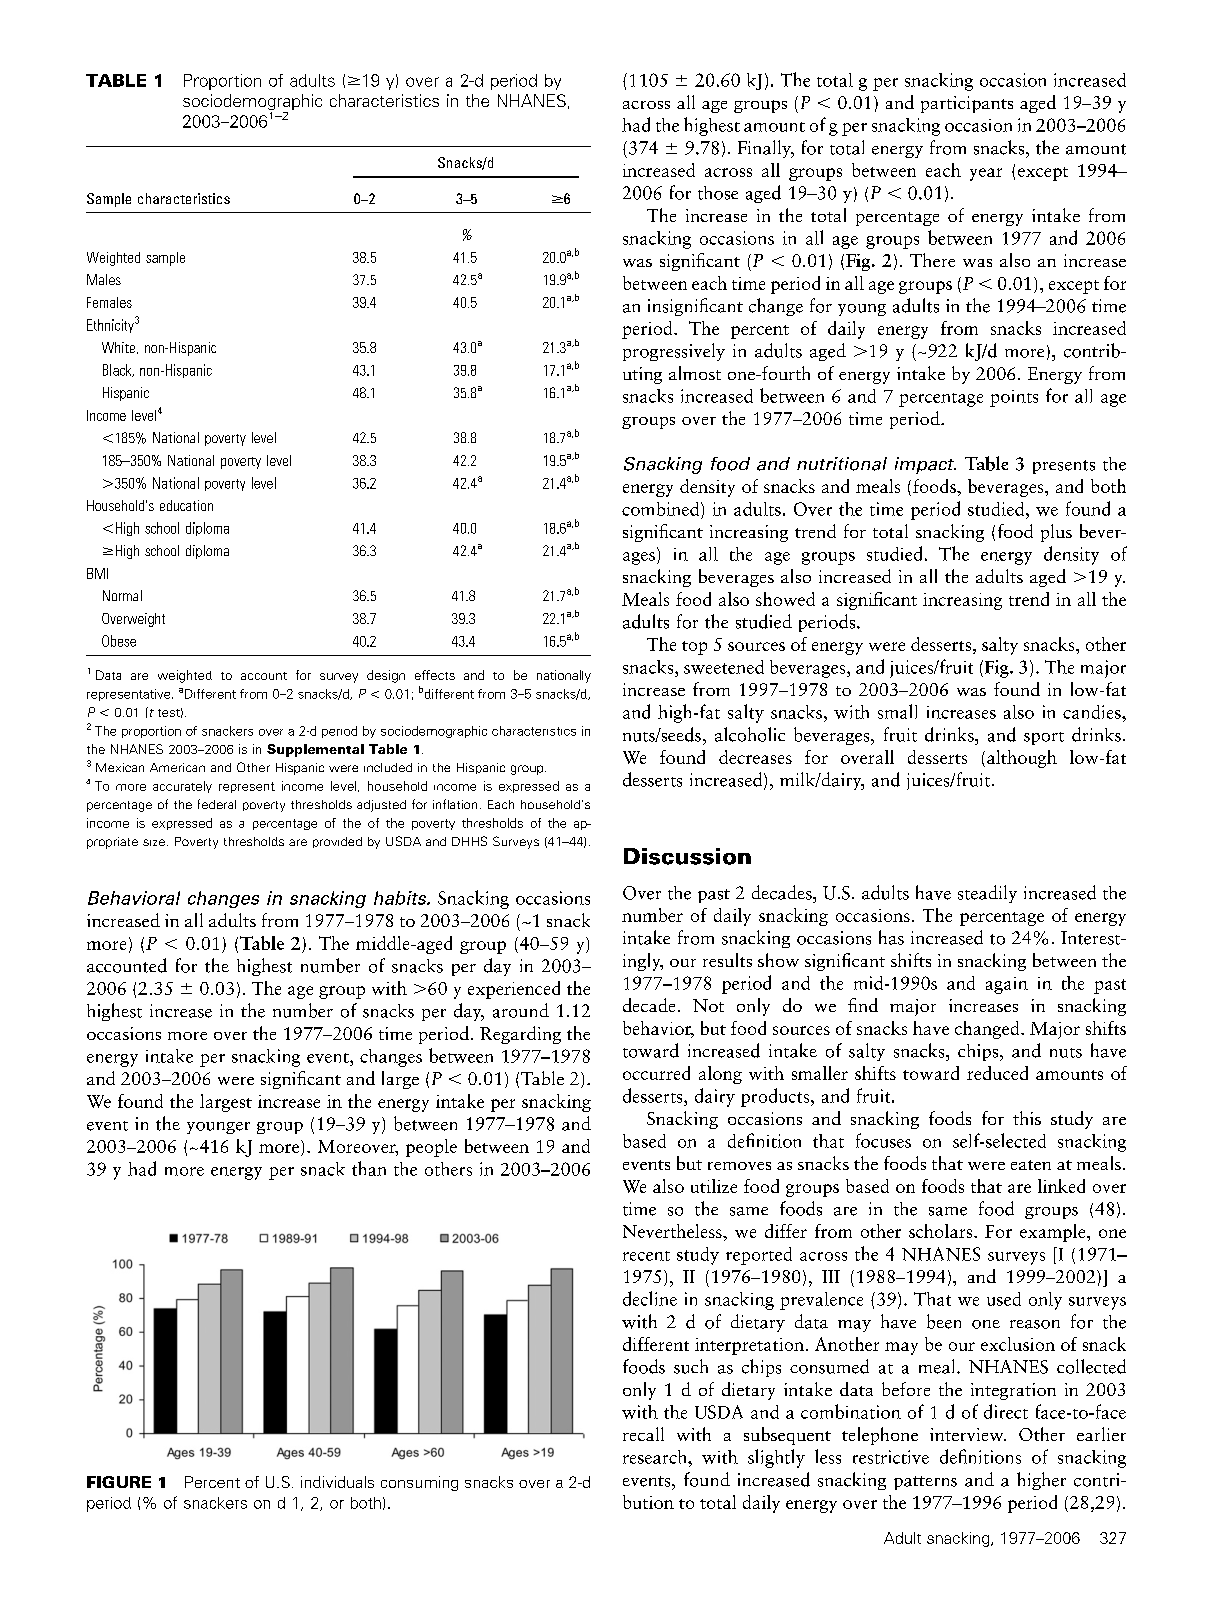 This screenshot has width=1205, height=1613. Describe the element at coordinates (1007, 985) in the screenshot. I see `again` at that location.
